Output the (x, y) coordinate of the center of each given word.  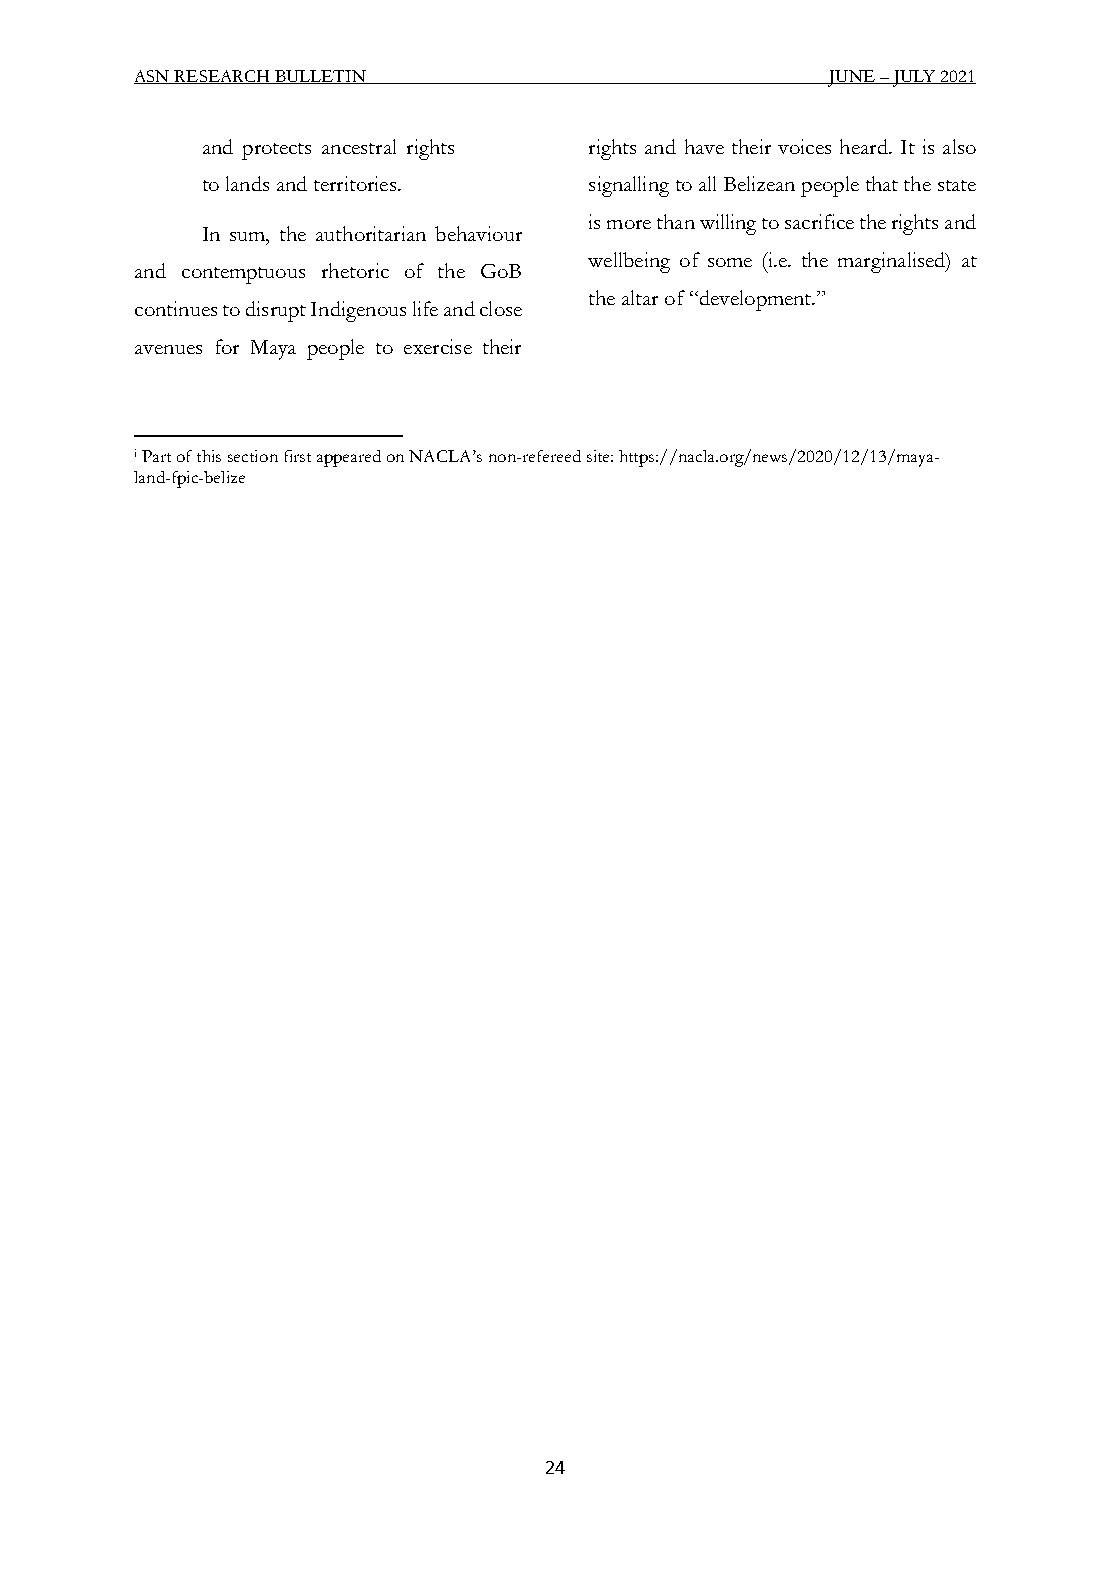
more (629, 224)
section (253, 456)
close (501, 308)
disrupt (276, 311)
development (755, 300)
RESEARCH (222, 77)
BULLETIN (320, 77)
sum (249, 236)
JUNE (851, 78)
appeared (349, 458)
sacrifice (819, 221)
